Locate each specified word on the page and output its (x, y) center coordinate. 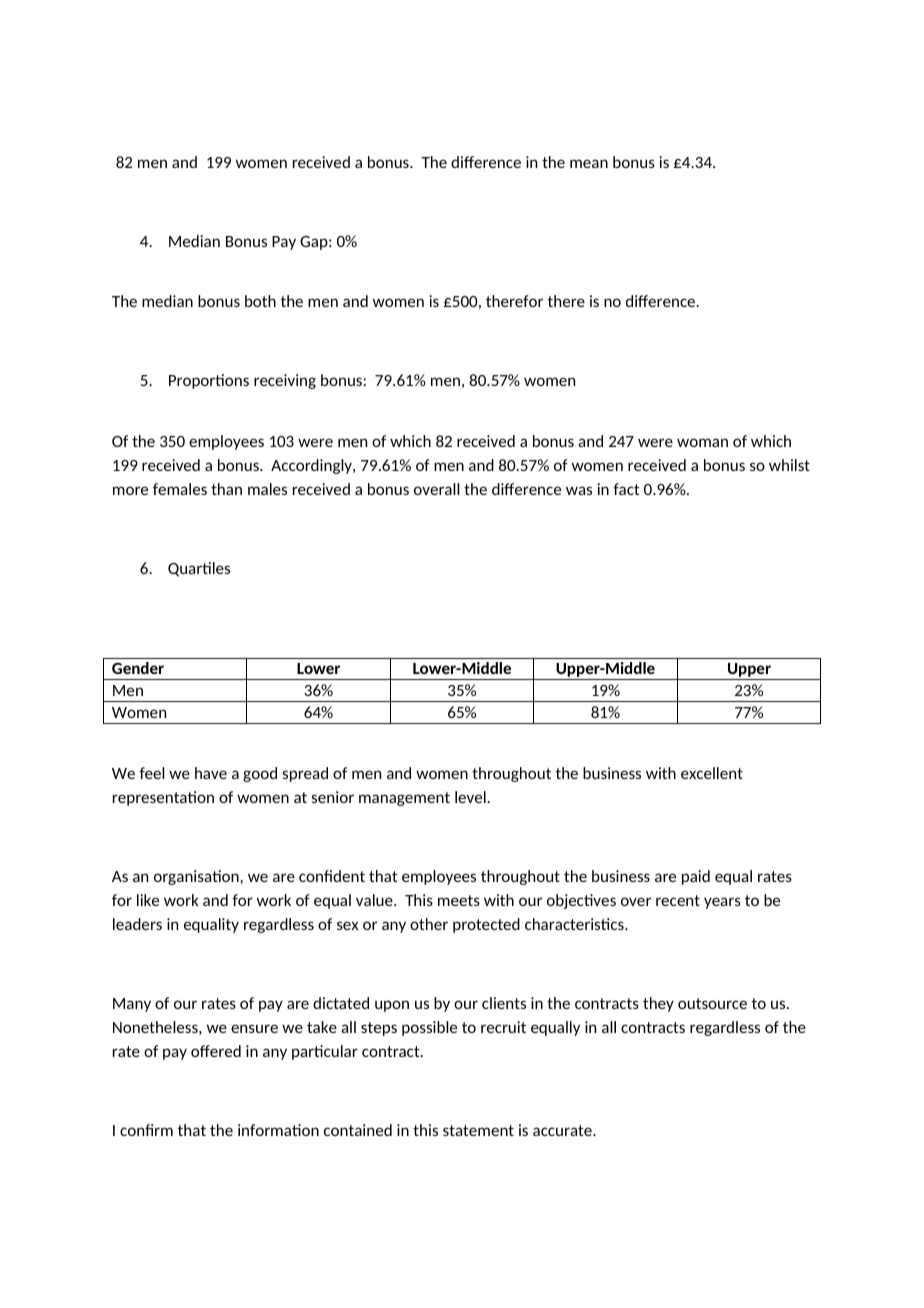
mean (589, 163)
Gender (138, 668)
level (471, 797)
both (260, 301)
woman (702, 442)
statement (478, 1130)
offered (216, 1051)
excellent (712, 773)
